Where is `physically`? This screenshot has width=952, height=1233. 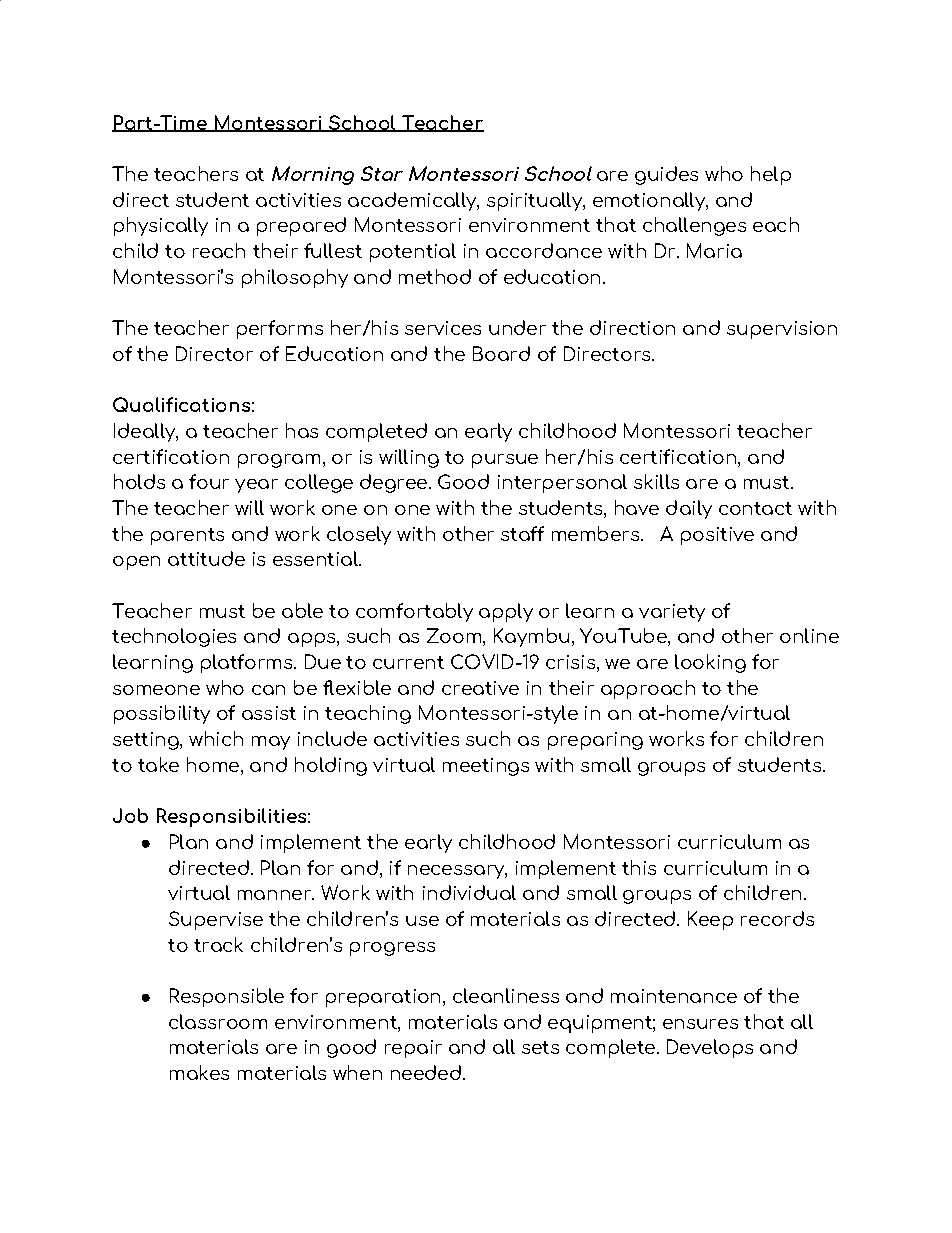 physically is located at coordinates (161, 226).
